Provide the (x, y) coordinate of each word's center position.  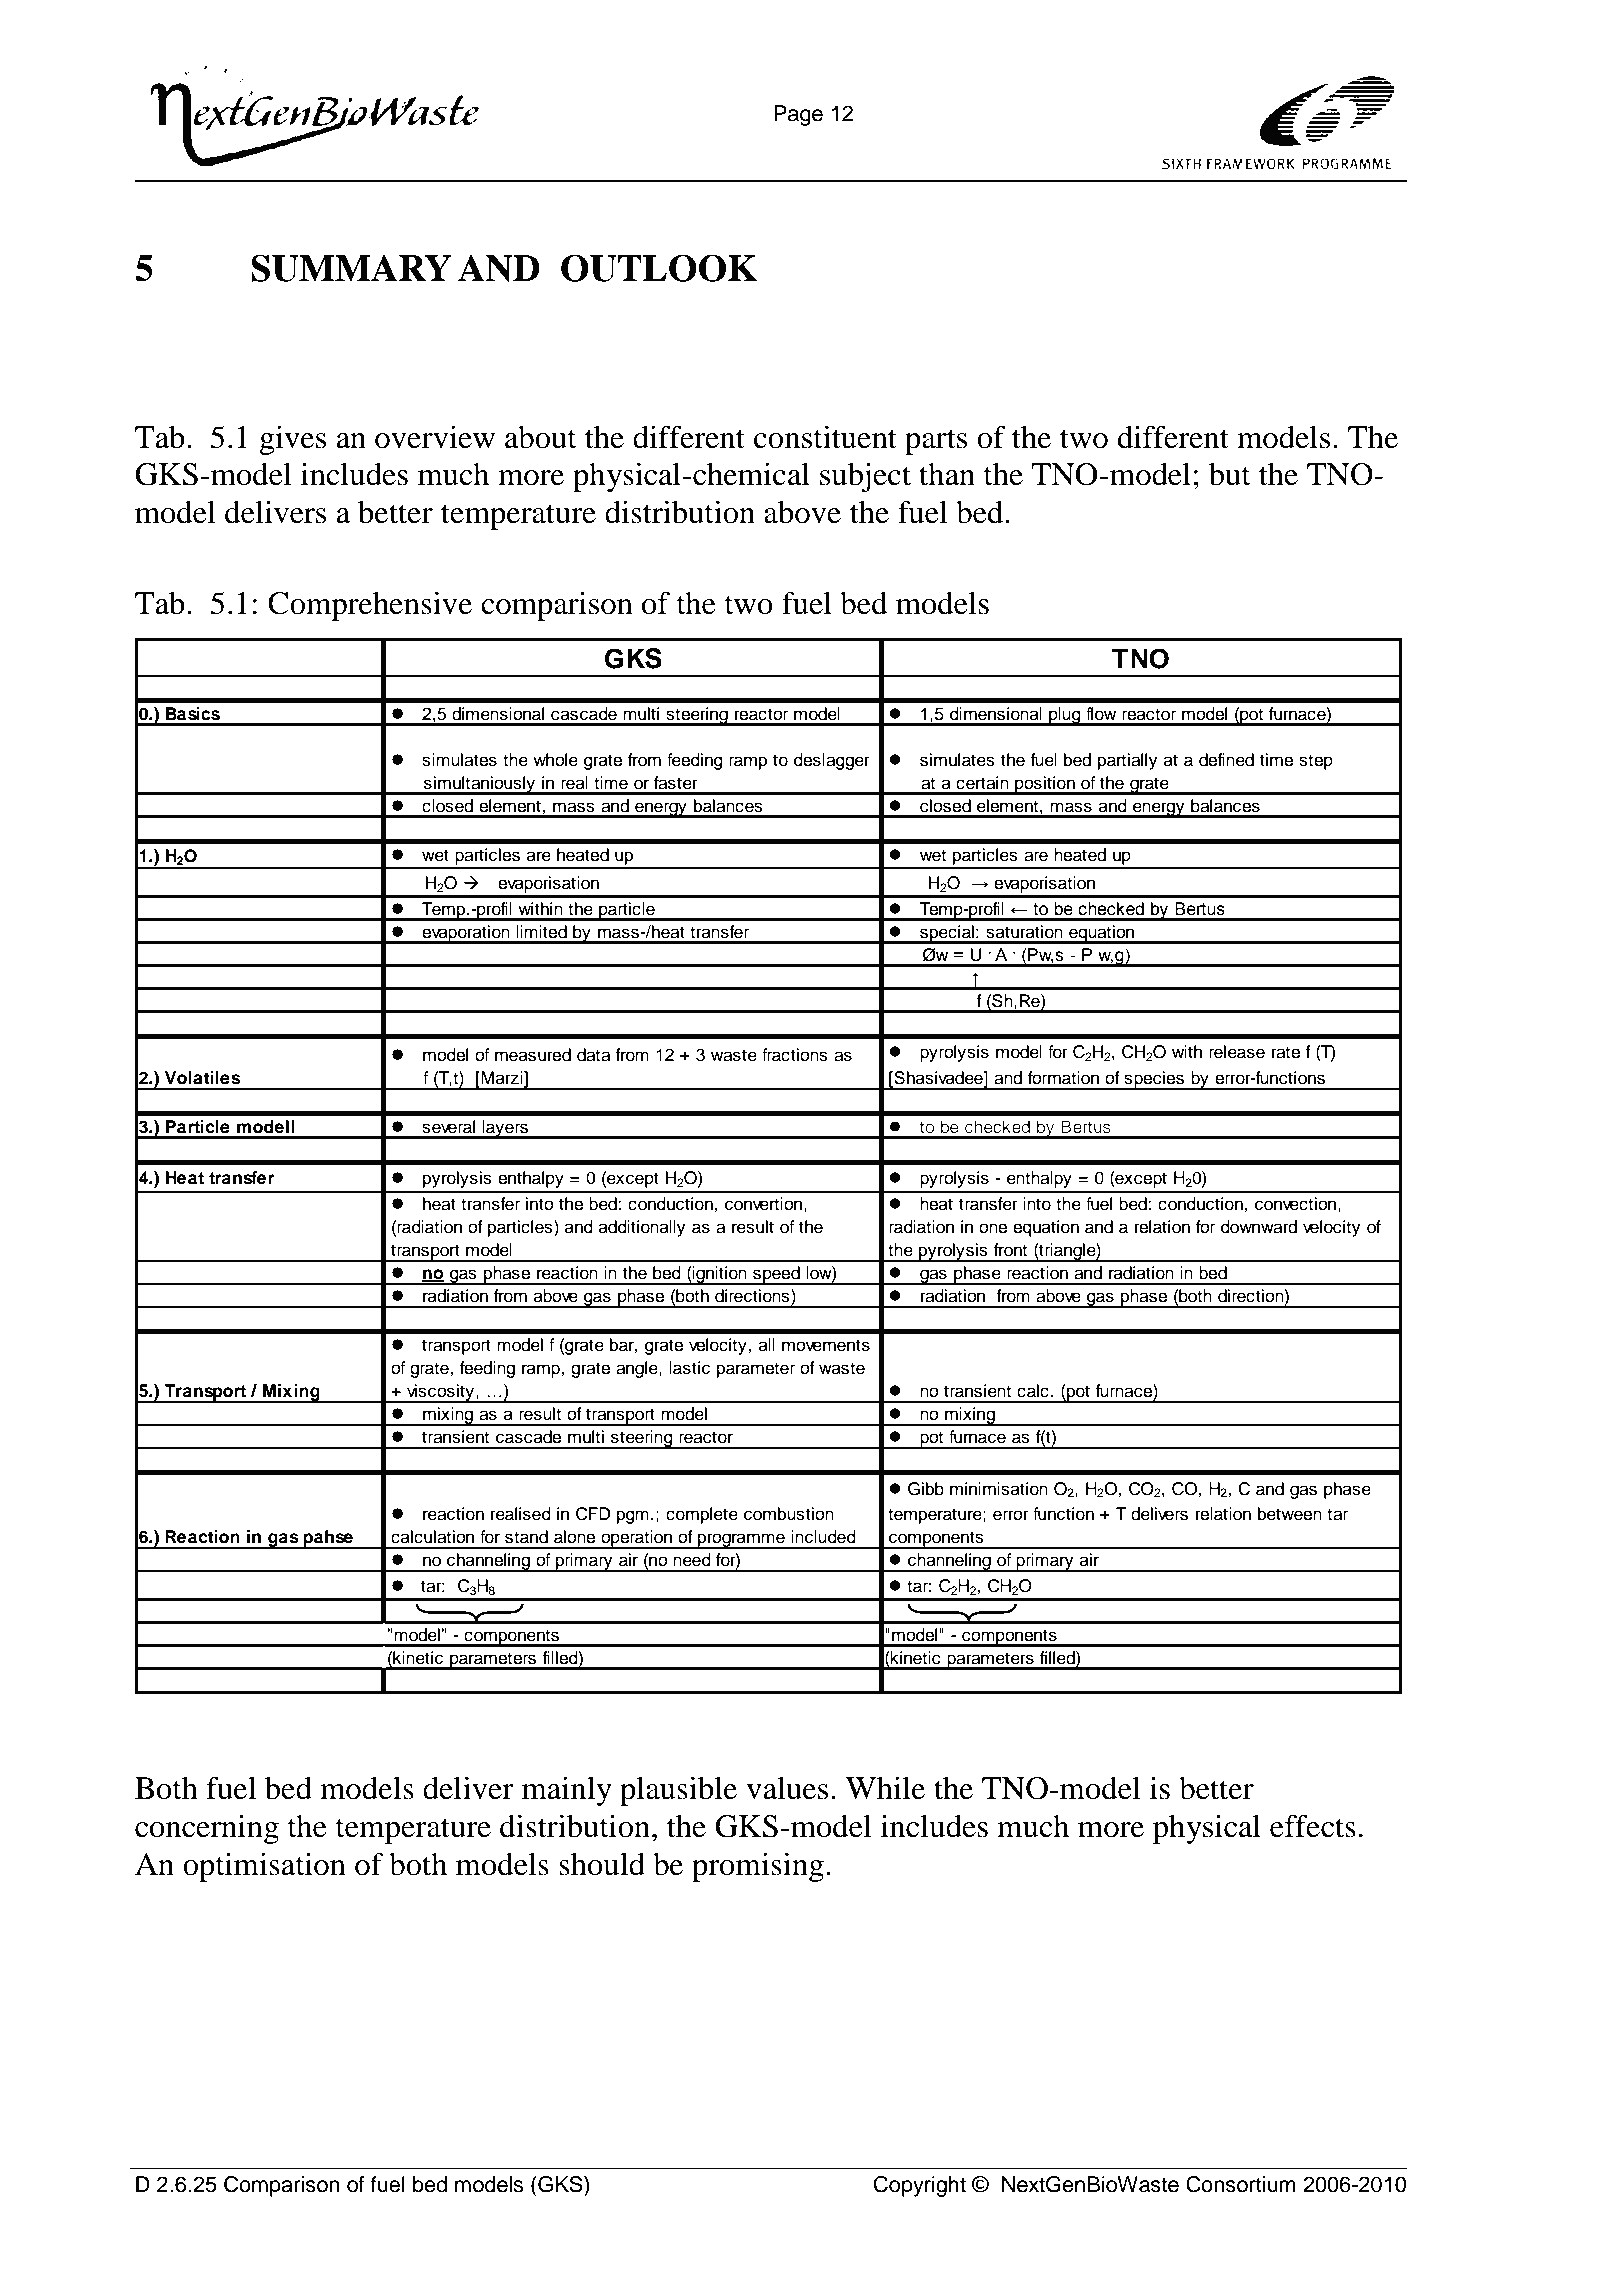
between (1290, 1514)
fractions (795, 1055)
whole (555, 760)
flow (1101, 714)
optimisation (264, 1867)
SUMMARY (351, 268)
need (692, 1560)
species (1154, 1080)
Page (798, 115)
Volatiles (202, 1077)
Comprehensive (370, 606)
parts (936, 442)
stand (526, 1537)
